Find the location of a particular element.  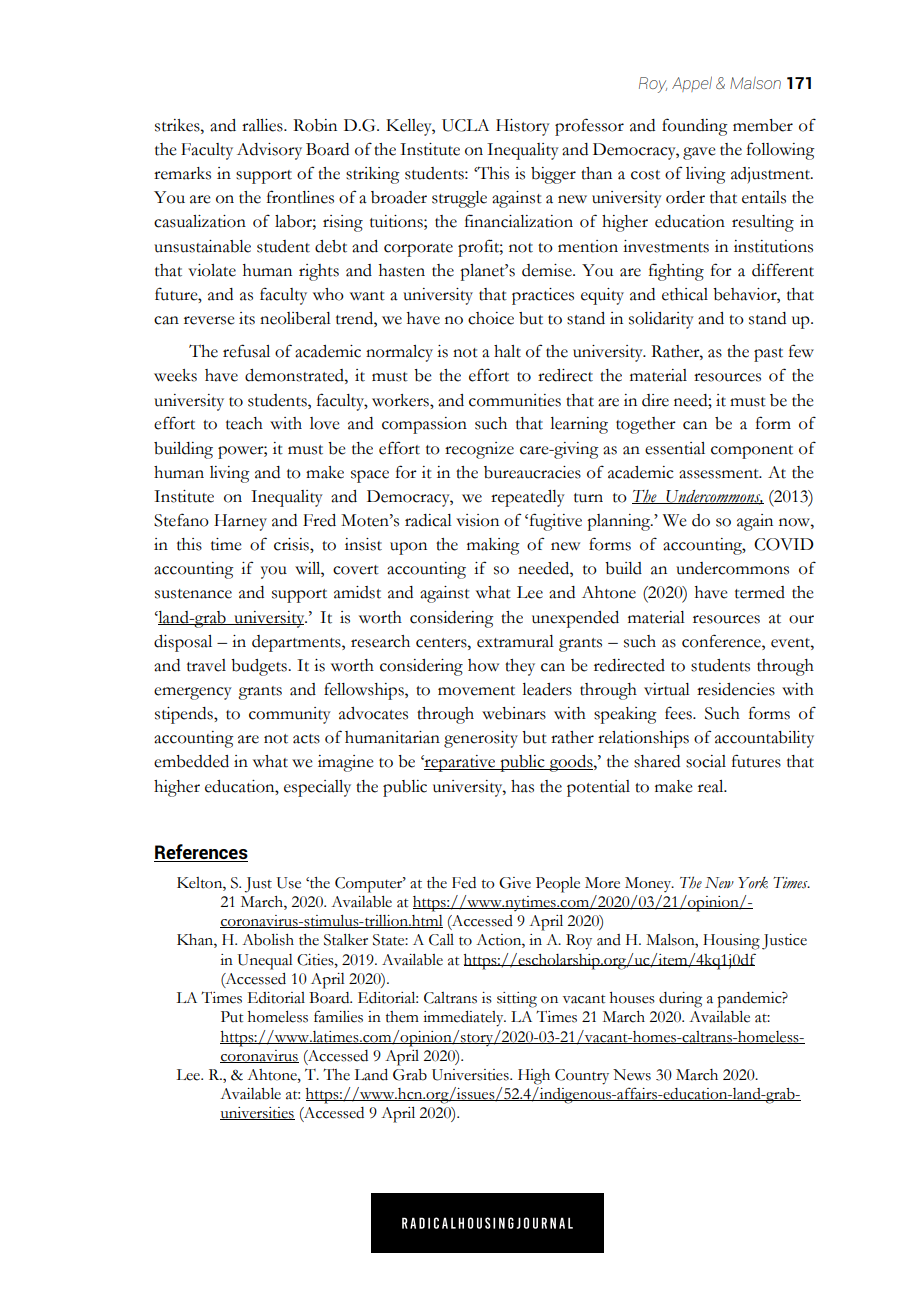

founding is located at coordinates (695, 127).
